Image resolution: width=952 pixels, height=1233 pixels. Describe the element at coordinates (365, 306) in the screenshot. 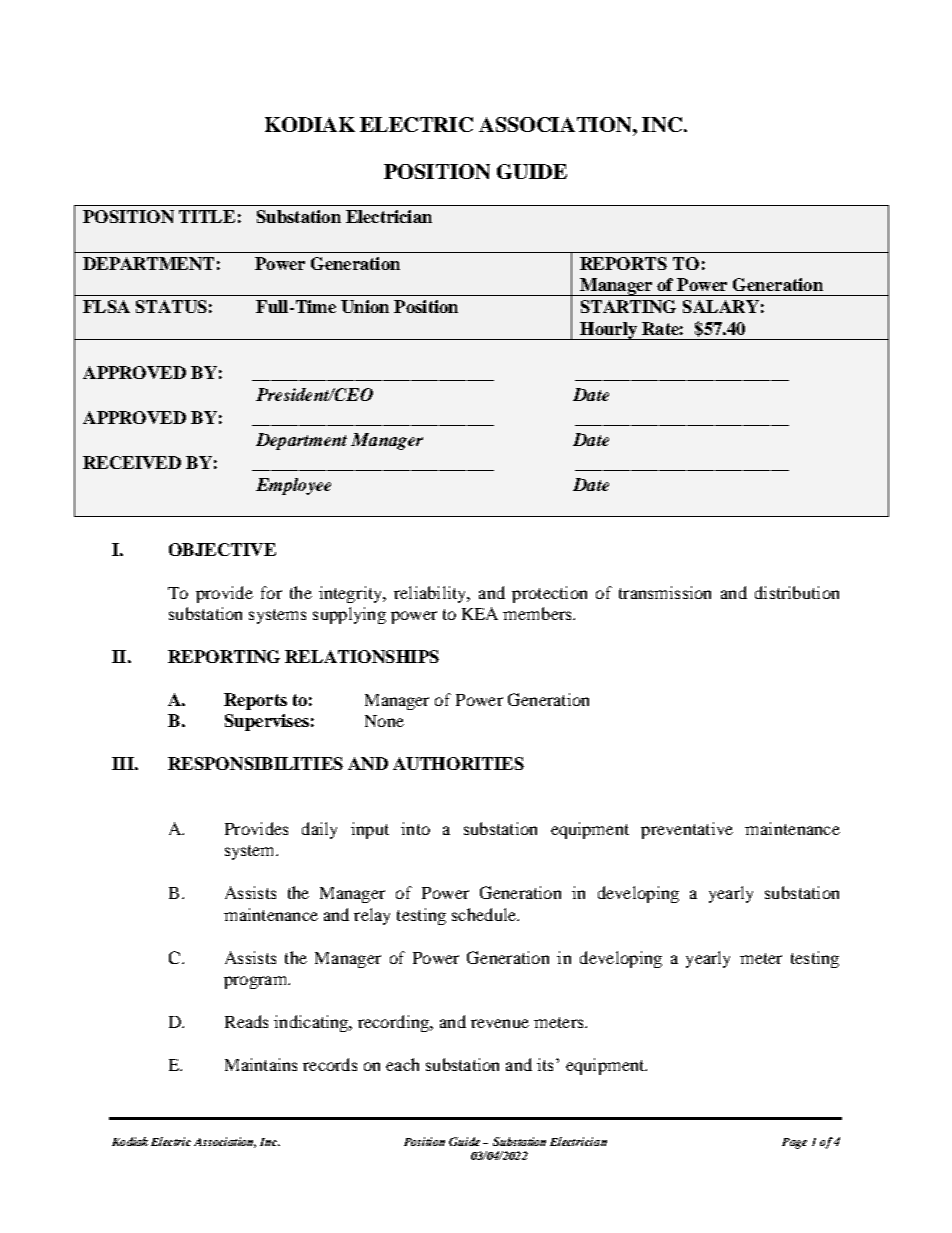

I see `Union` at that location.
